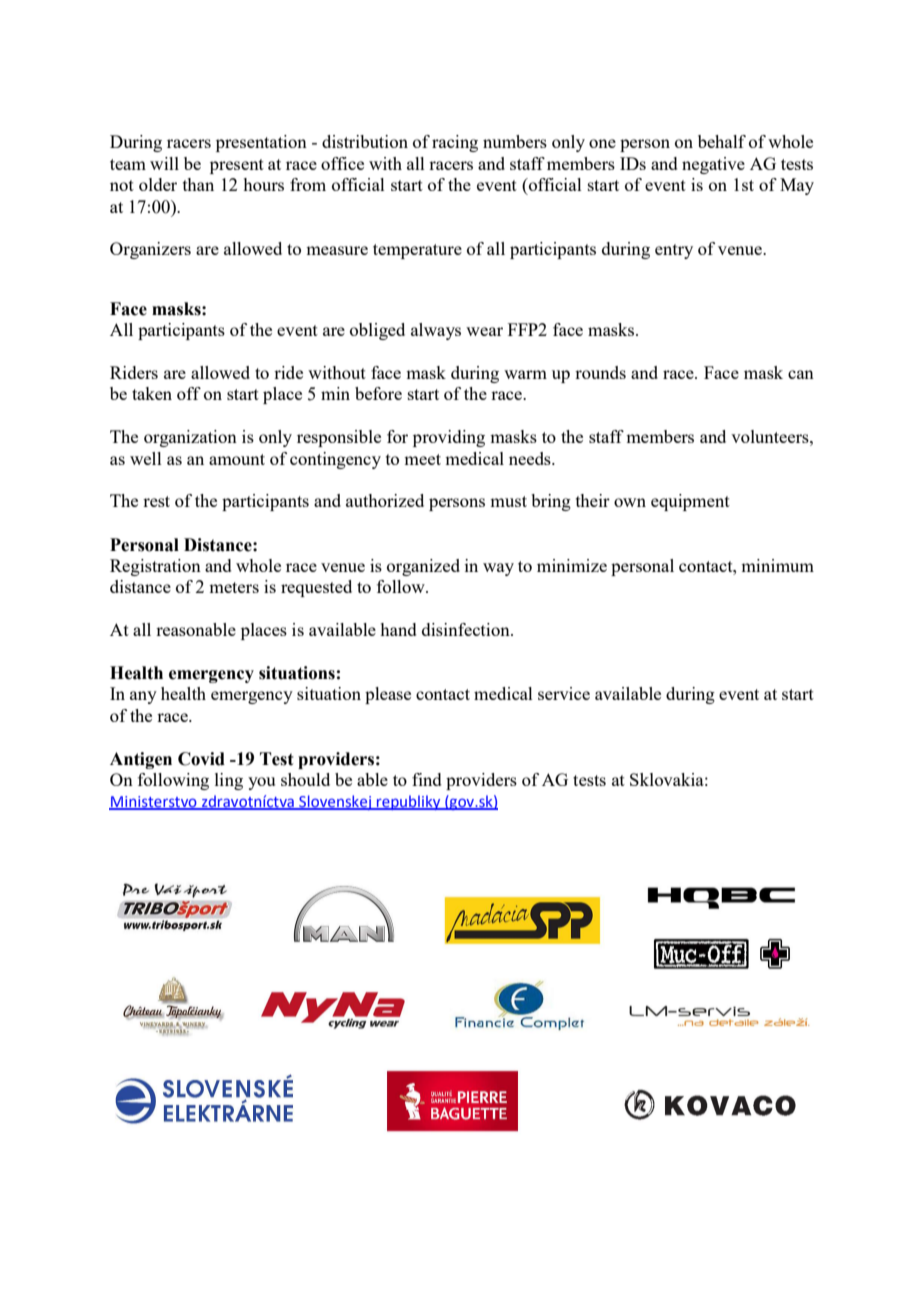 This screenshot has width=924, height=1308. I want to click on organized, so click(423, 567).
